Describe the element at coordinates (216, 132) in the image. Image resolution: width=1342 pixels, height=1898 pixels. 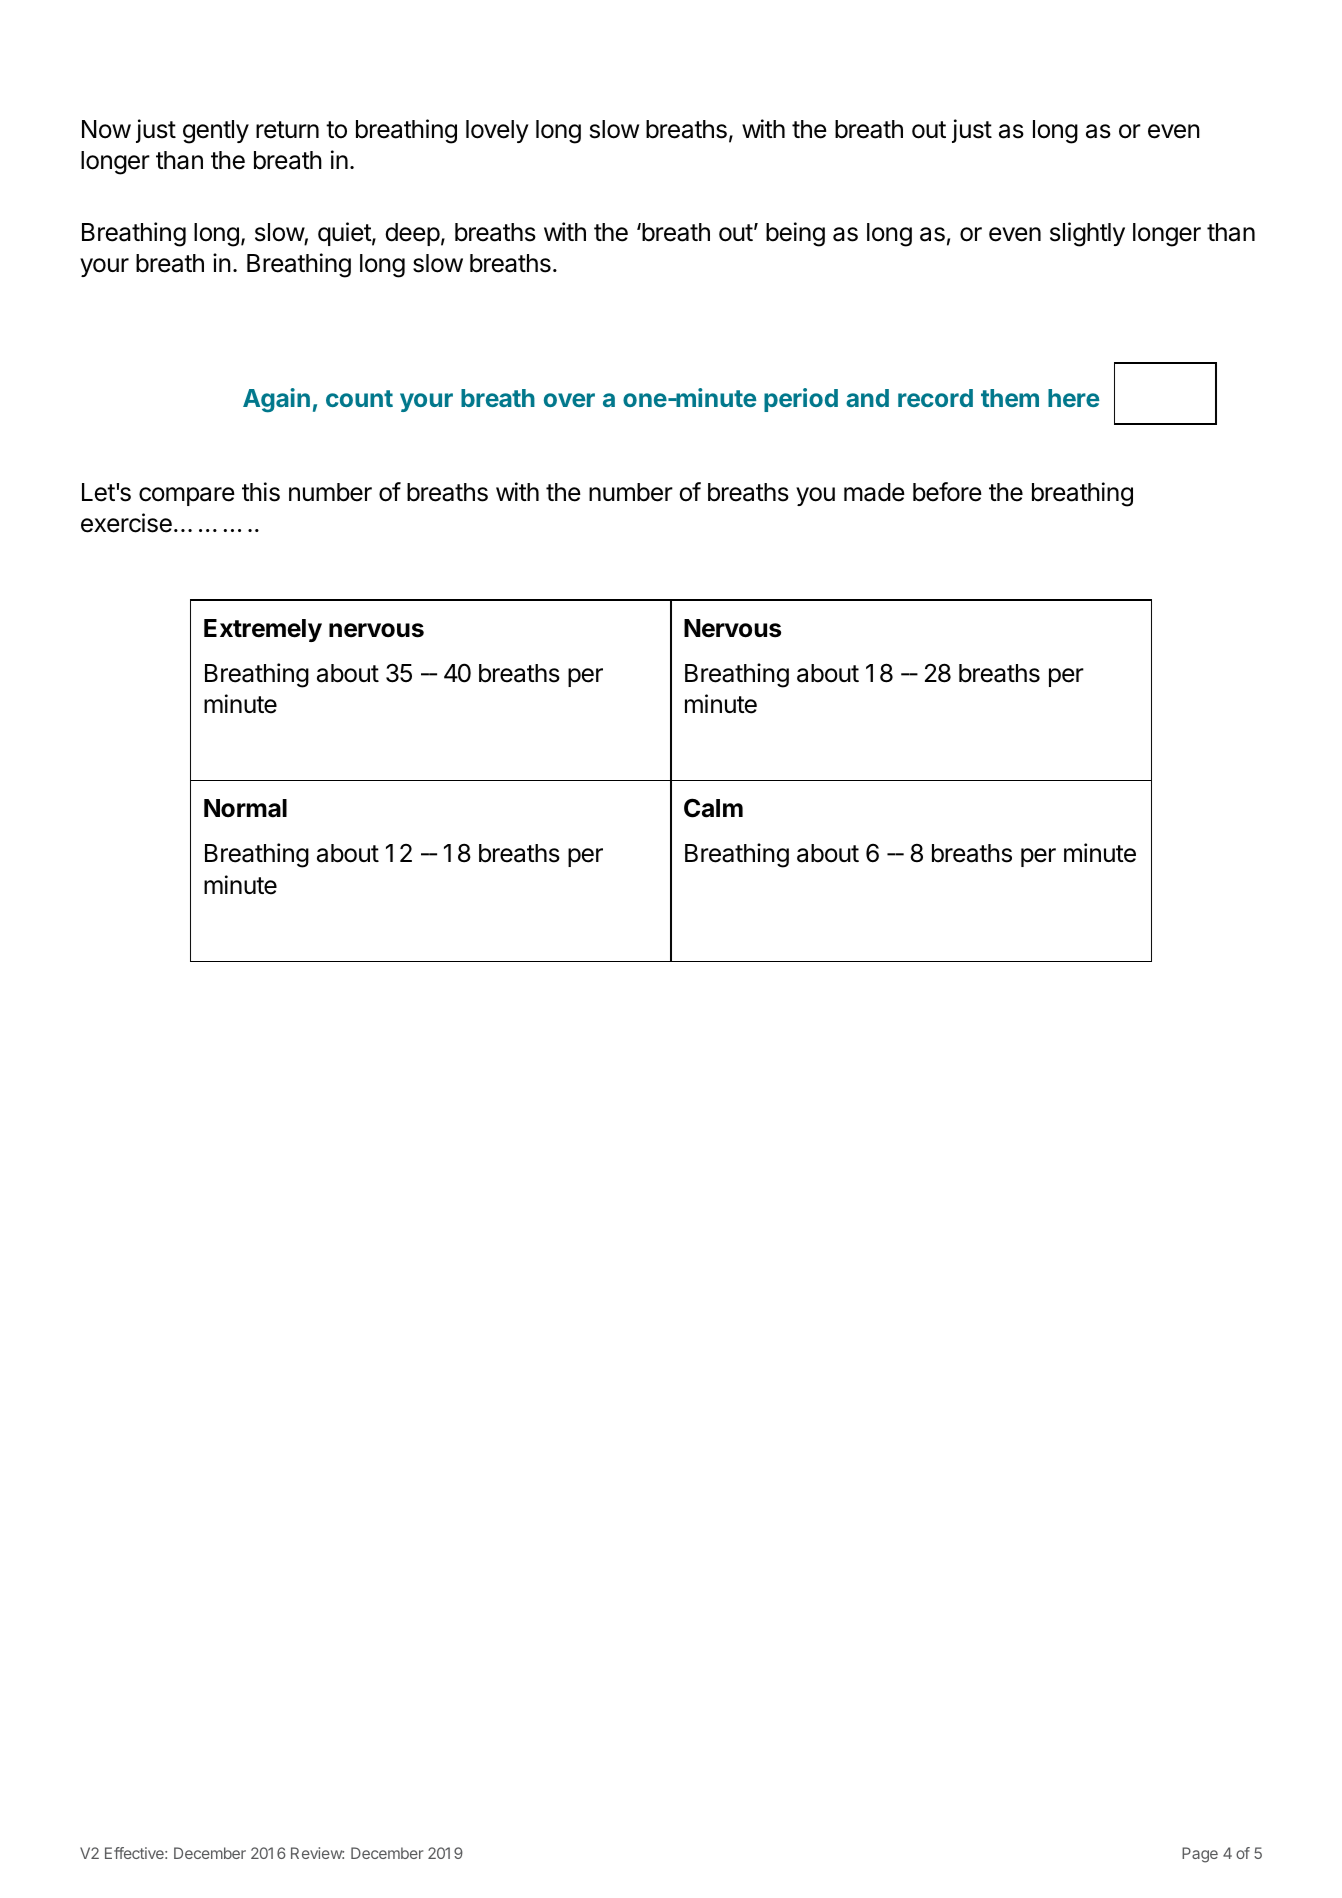
I see `gently` at that location.
